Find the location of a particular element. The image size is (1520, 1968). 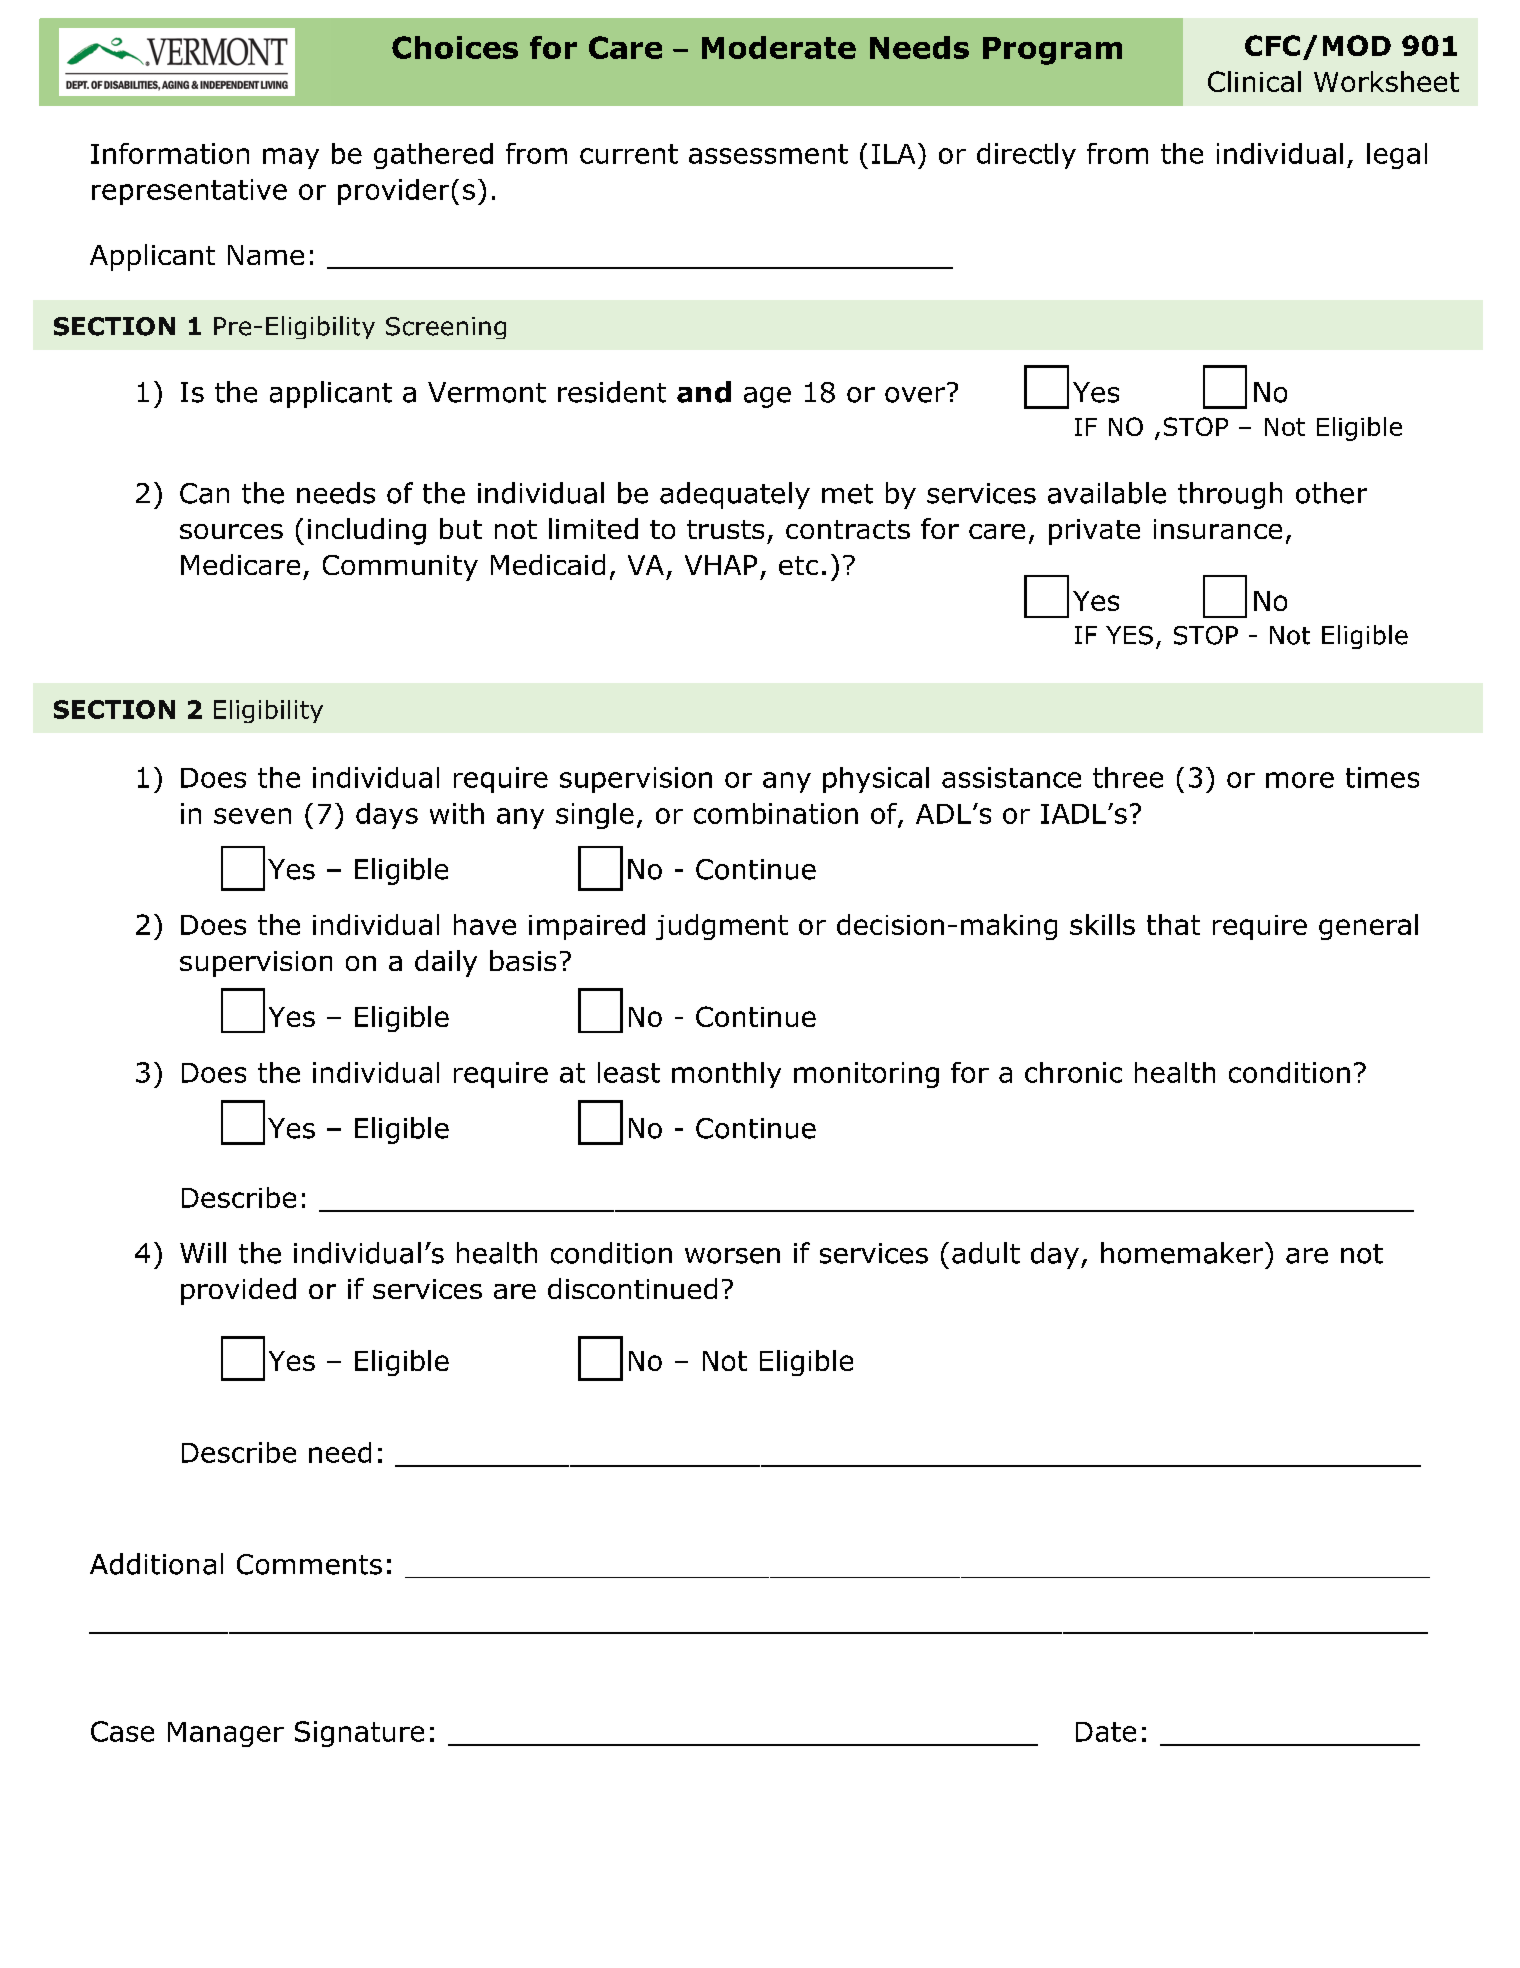

judgment is located at coordinates (722, 927).
